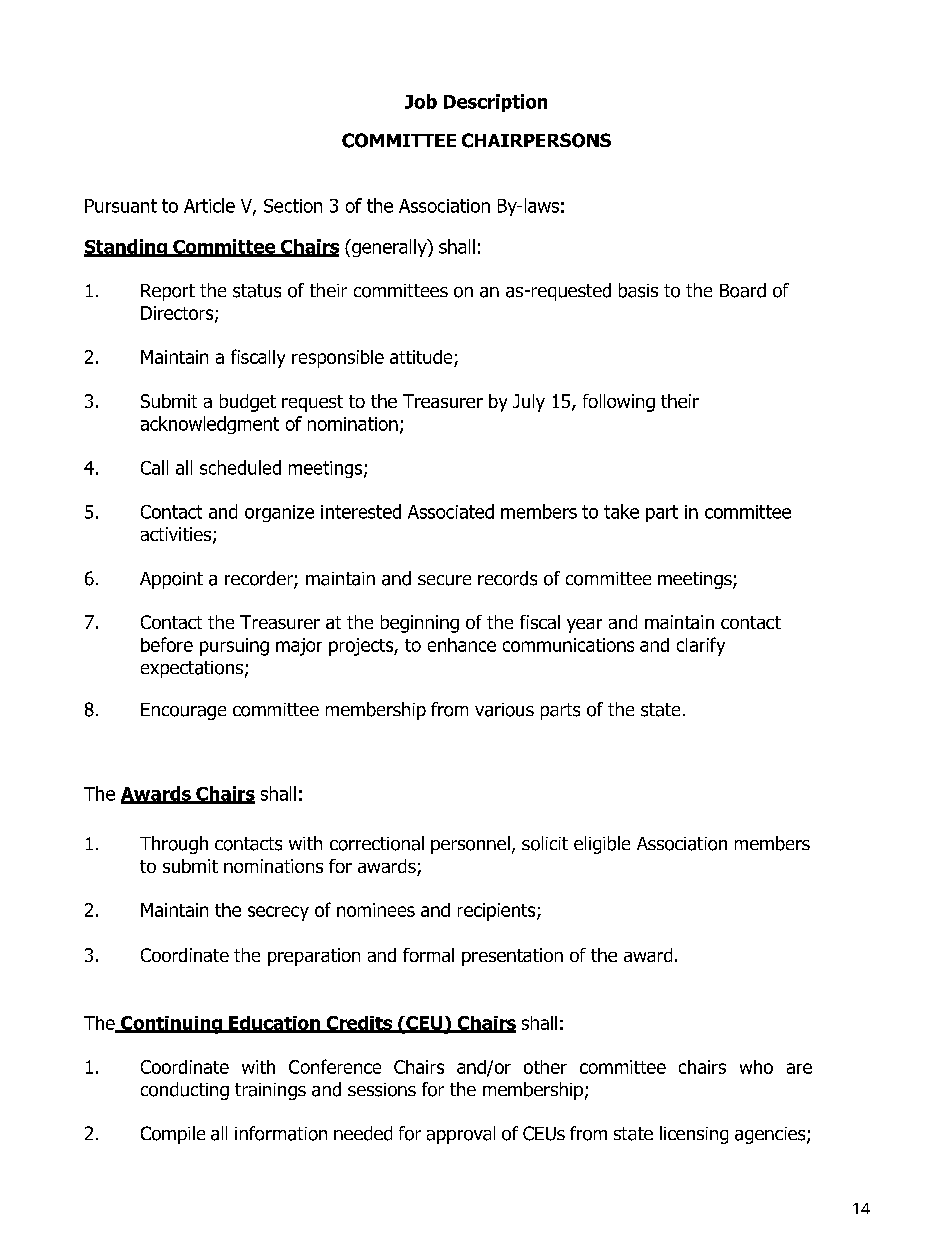  I want to click on scheduled, so click(240, 467).
